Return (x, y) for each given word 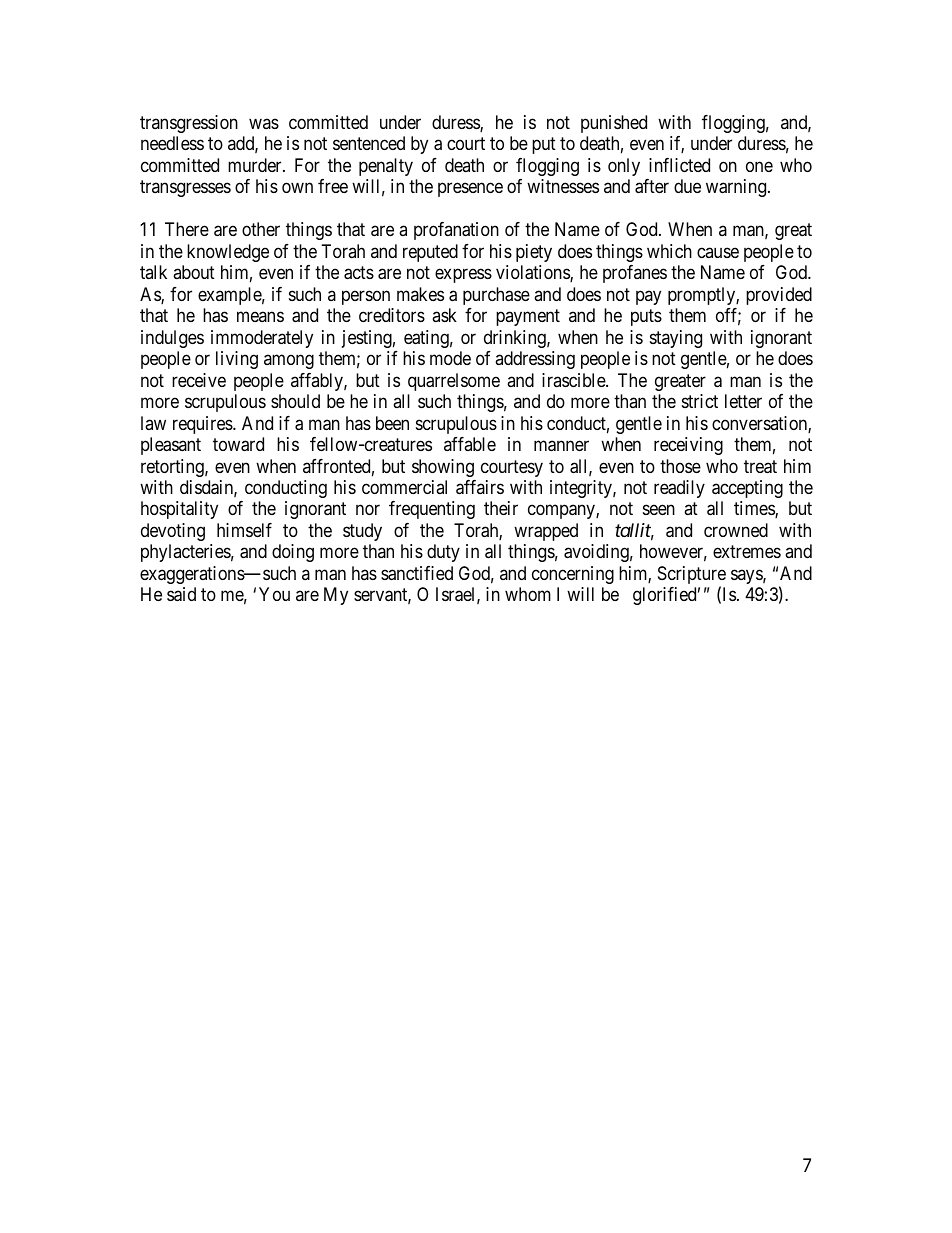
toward (238, 444)
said (181, 594)
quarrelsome (454, 382)
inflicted (679, 165)
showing (443, 468)
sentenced (369, 143)
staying (676, 339)
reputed (430, 253)
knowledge (228, 253)
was (264, 123)
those (680, 466)
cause (718, 252)
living (237, 360)
